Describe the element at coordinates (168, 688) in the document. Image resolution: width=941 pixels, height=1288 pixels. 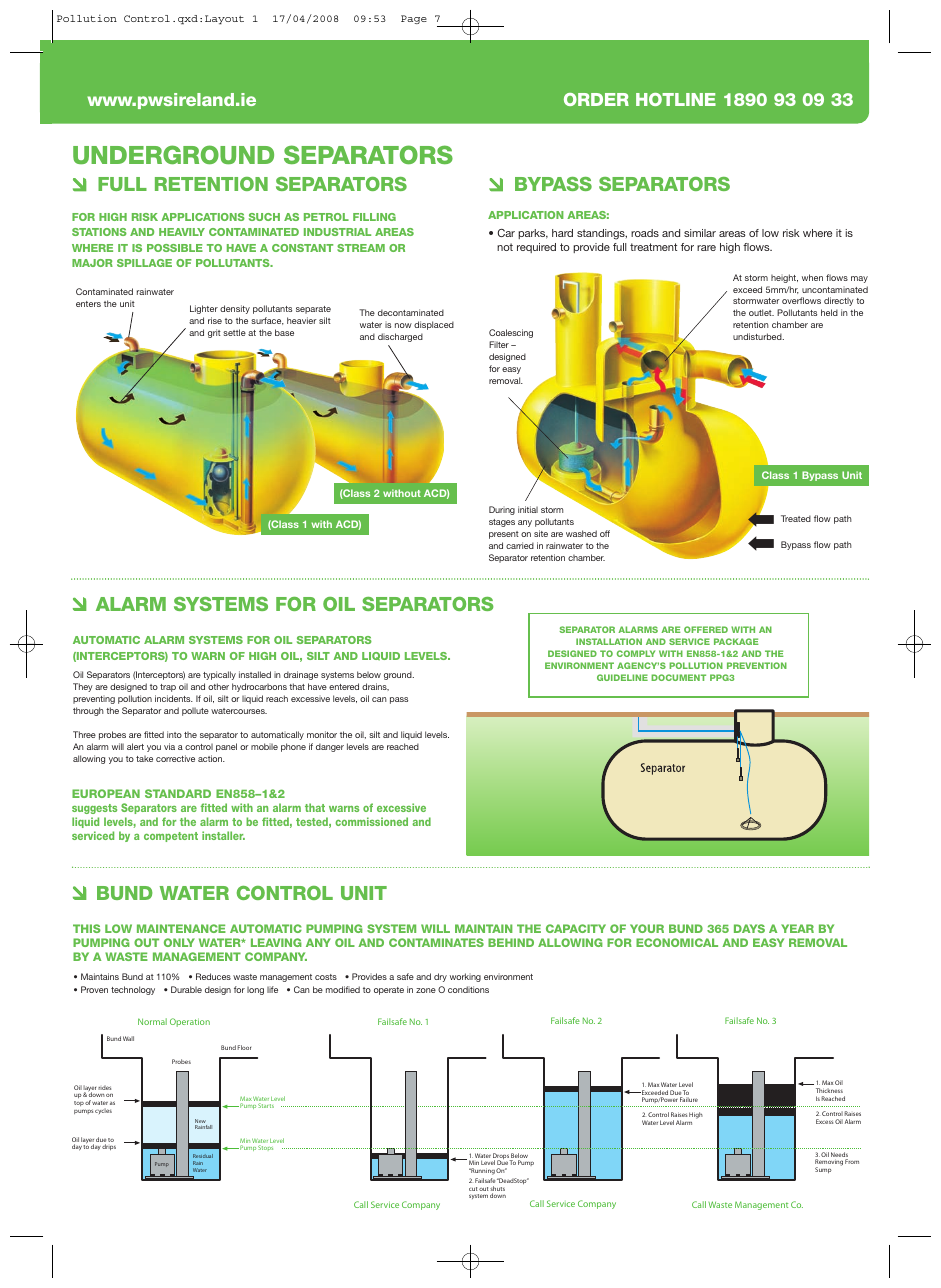
I see `trap` at that location.
